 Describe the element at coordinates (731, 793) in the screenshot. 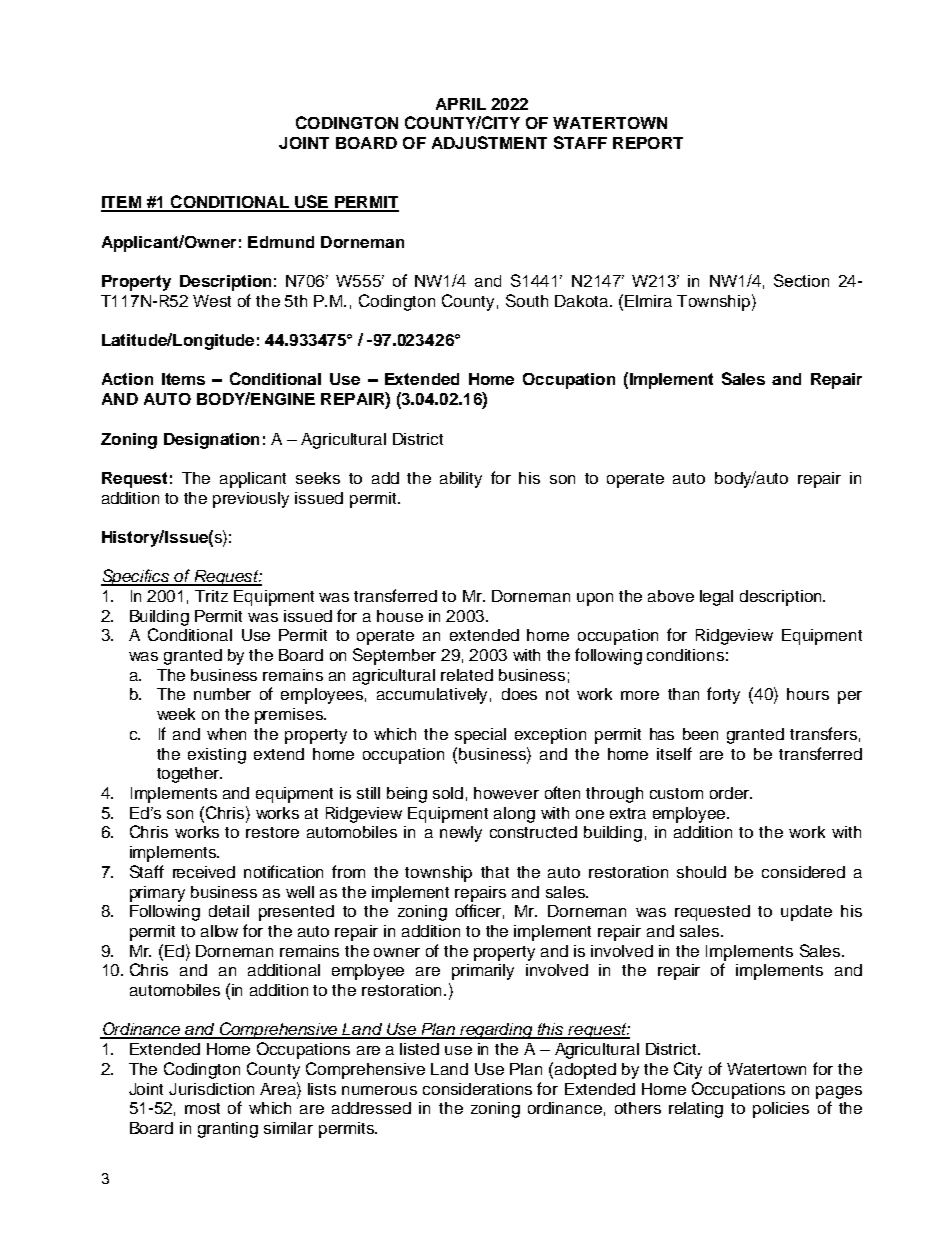

I see `order` at that location.
